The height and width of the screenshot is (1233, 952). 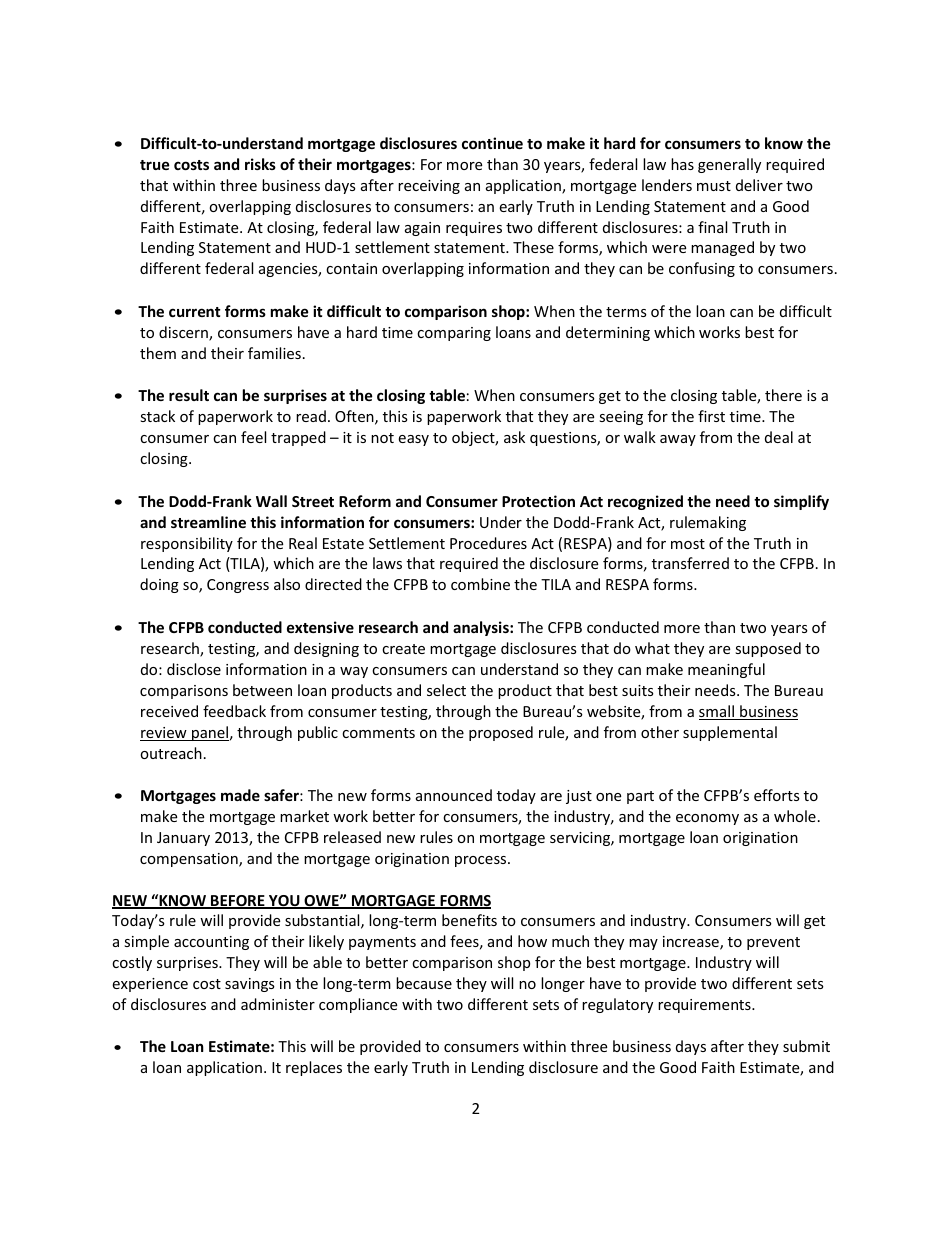 I want to click on most, so click(x=688, y=544).
